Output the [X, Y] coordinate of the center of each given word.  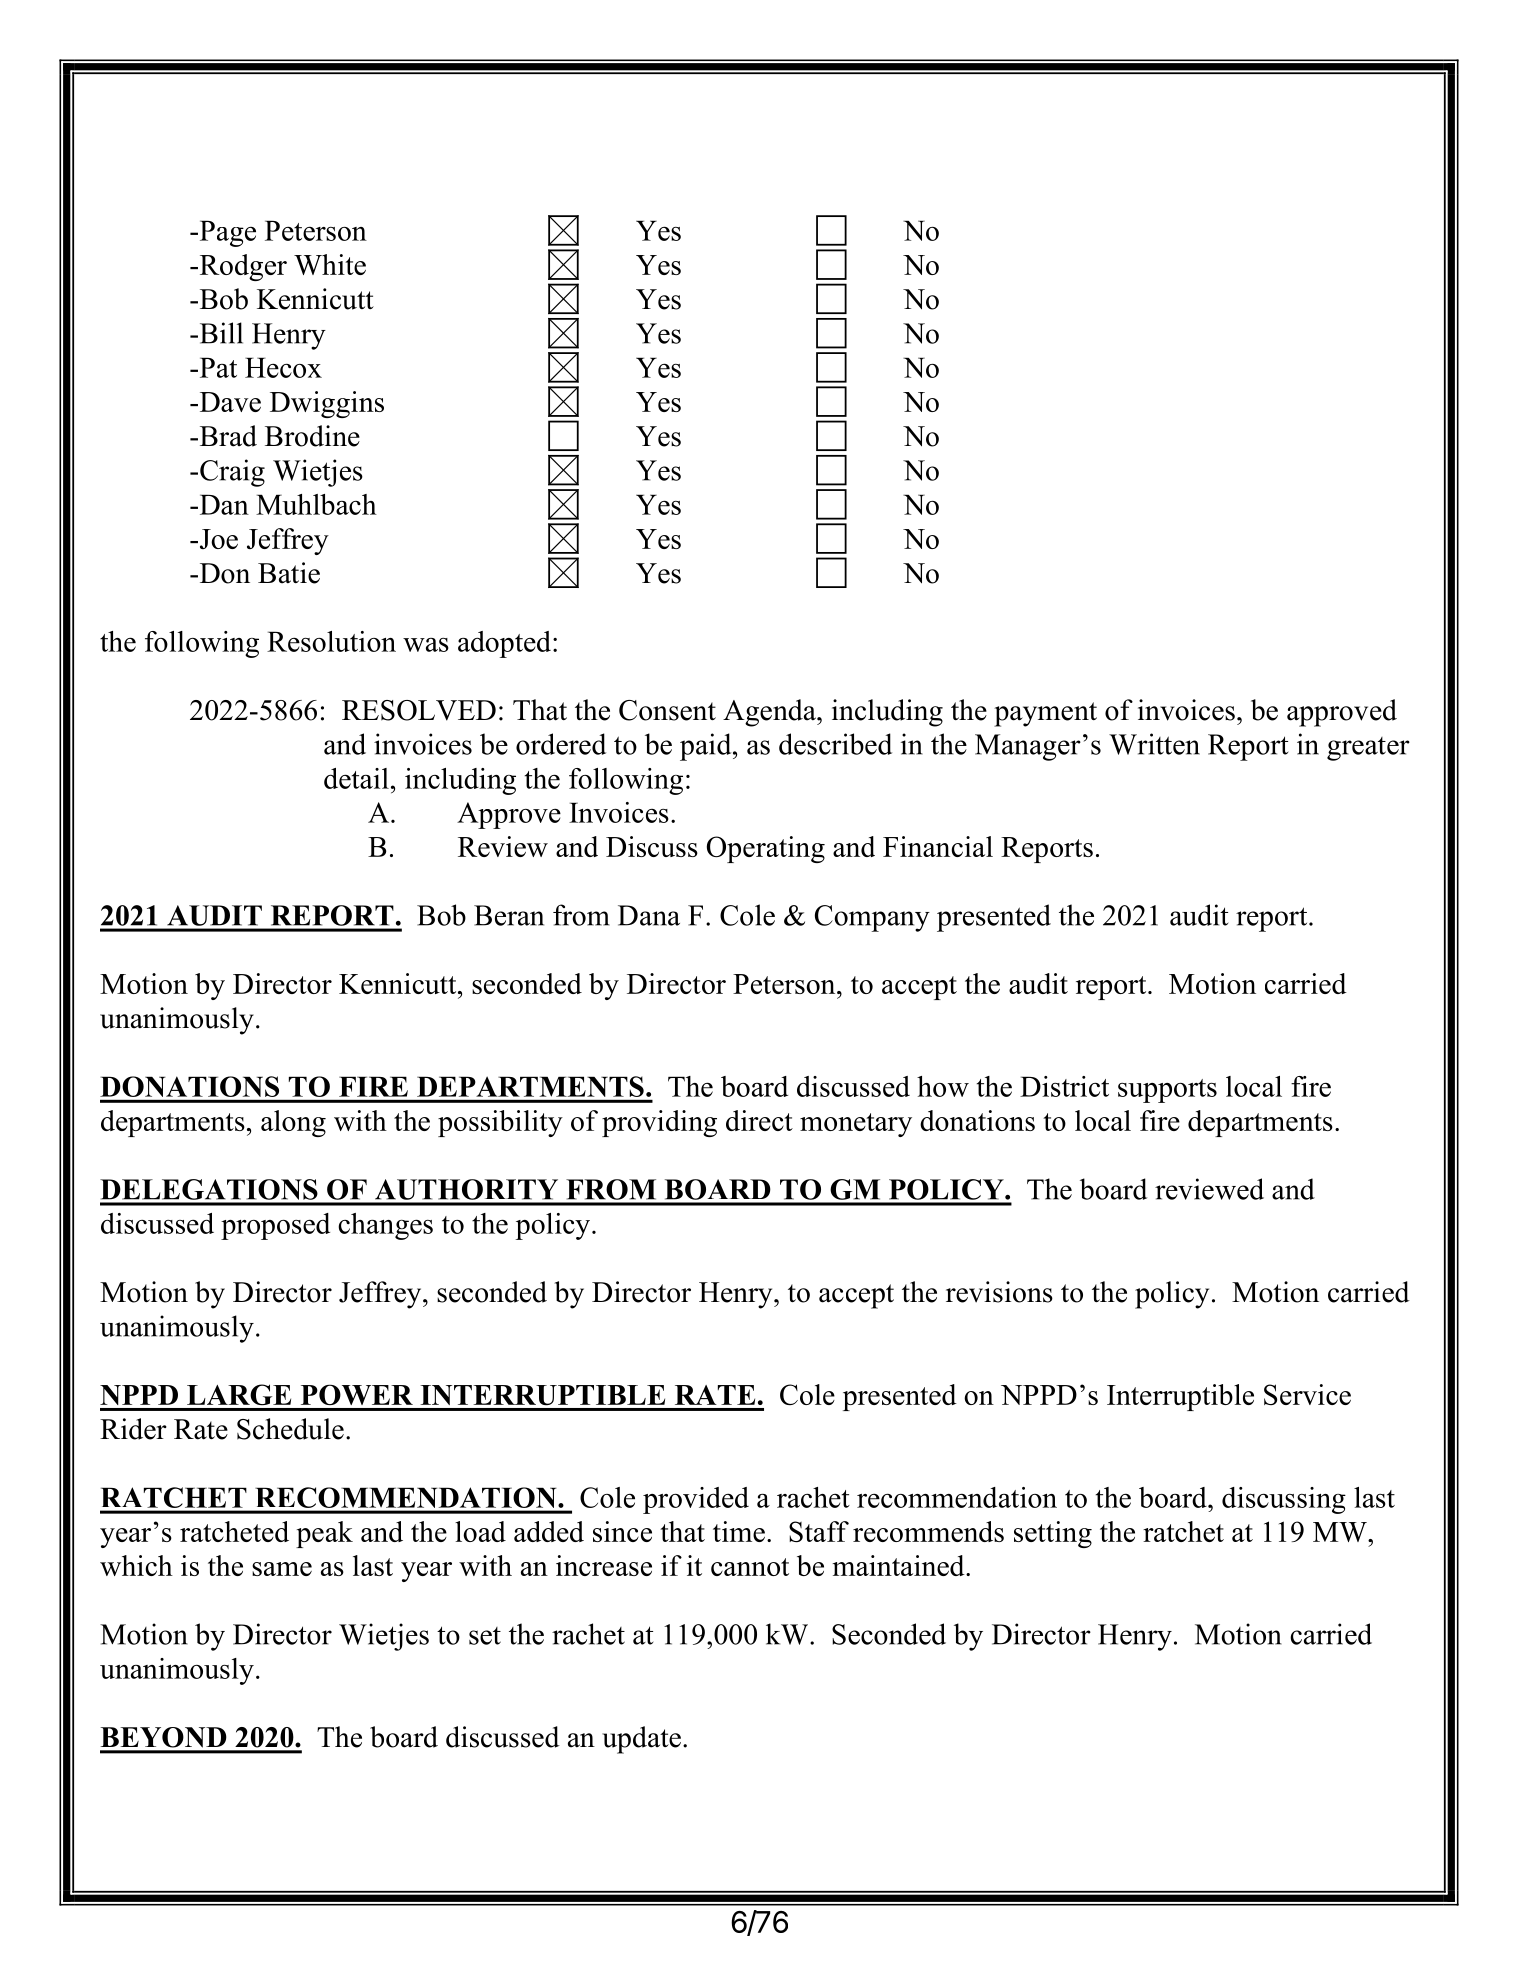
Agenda [770, 713]
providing [659, 1123]
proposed [275, 1226]
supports [1167, 1091]
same [282, 1569]
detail [356, 778]
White [330, 264]
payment [1045, 714]
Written [1154, 744]
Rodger [242, 267]
